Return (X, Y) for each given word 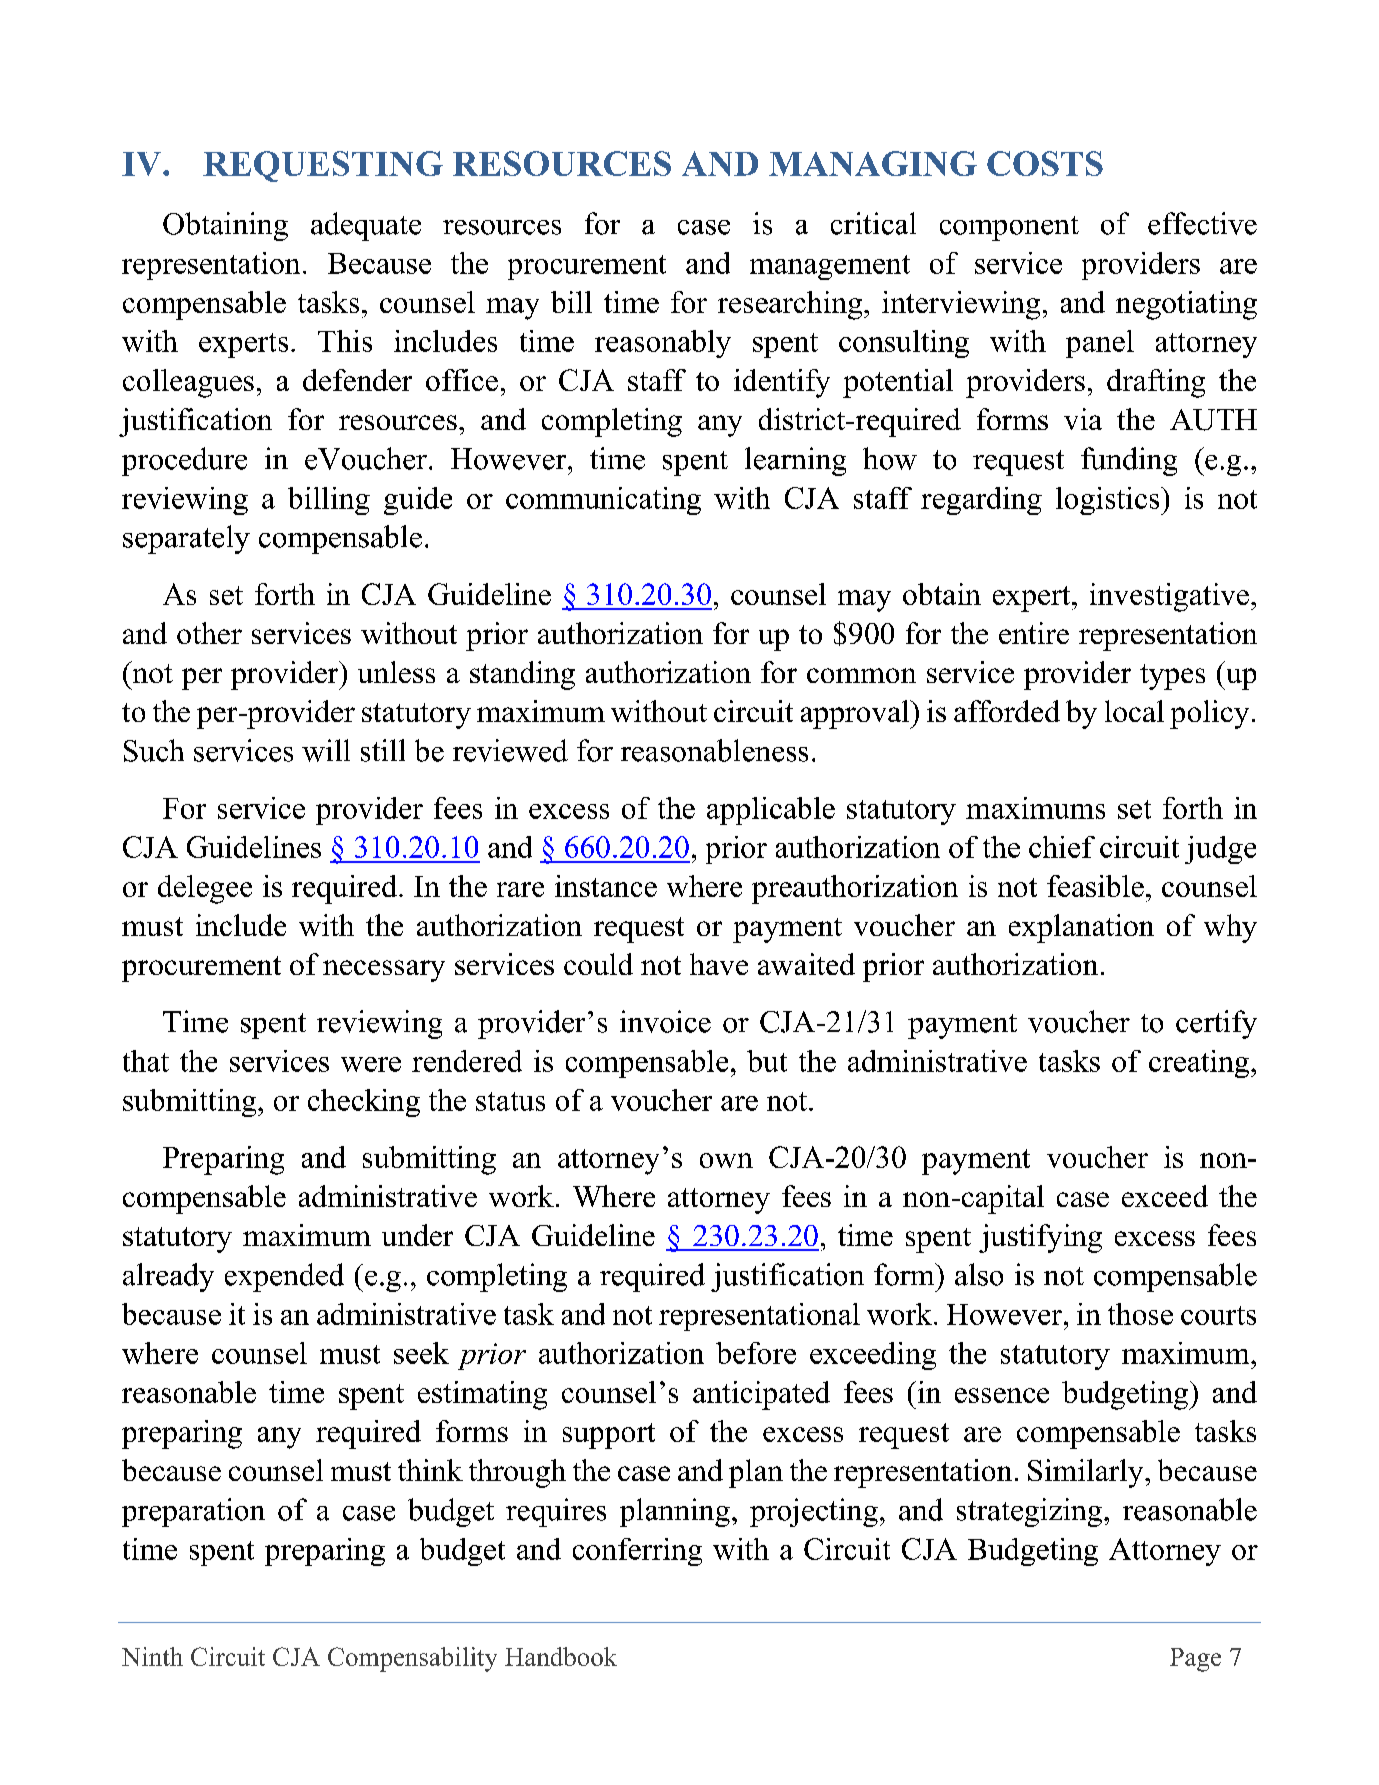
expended (284, 1277)
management (830, 267)
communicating (603, 501)
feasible (1095, 886)
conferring (637, 1552)
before (756, 1353)
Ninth (152, 1656)
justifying (1040, 1238)
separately (186, 539)
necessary (384, 971)
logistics (1109, 501)
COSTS (1045, 163)
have (719, 964)
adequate (366, 226)
